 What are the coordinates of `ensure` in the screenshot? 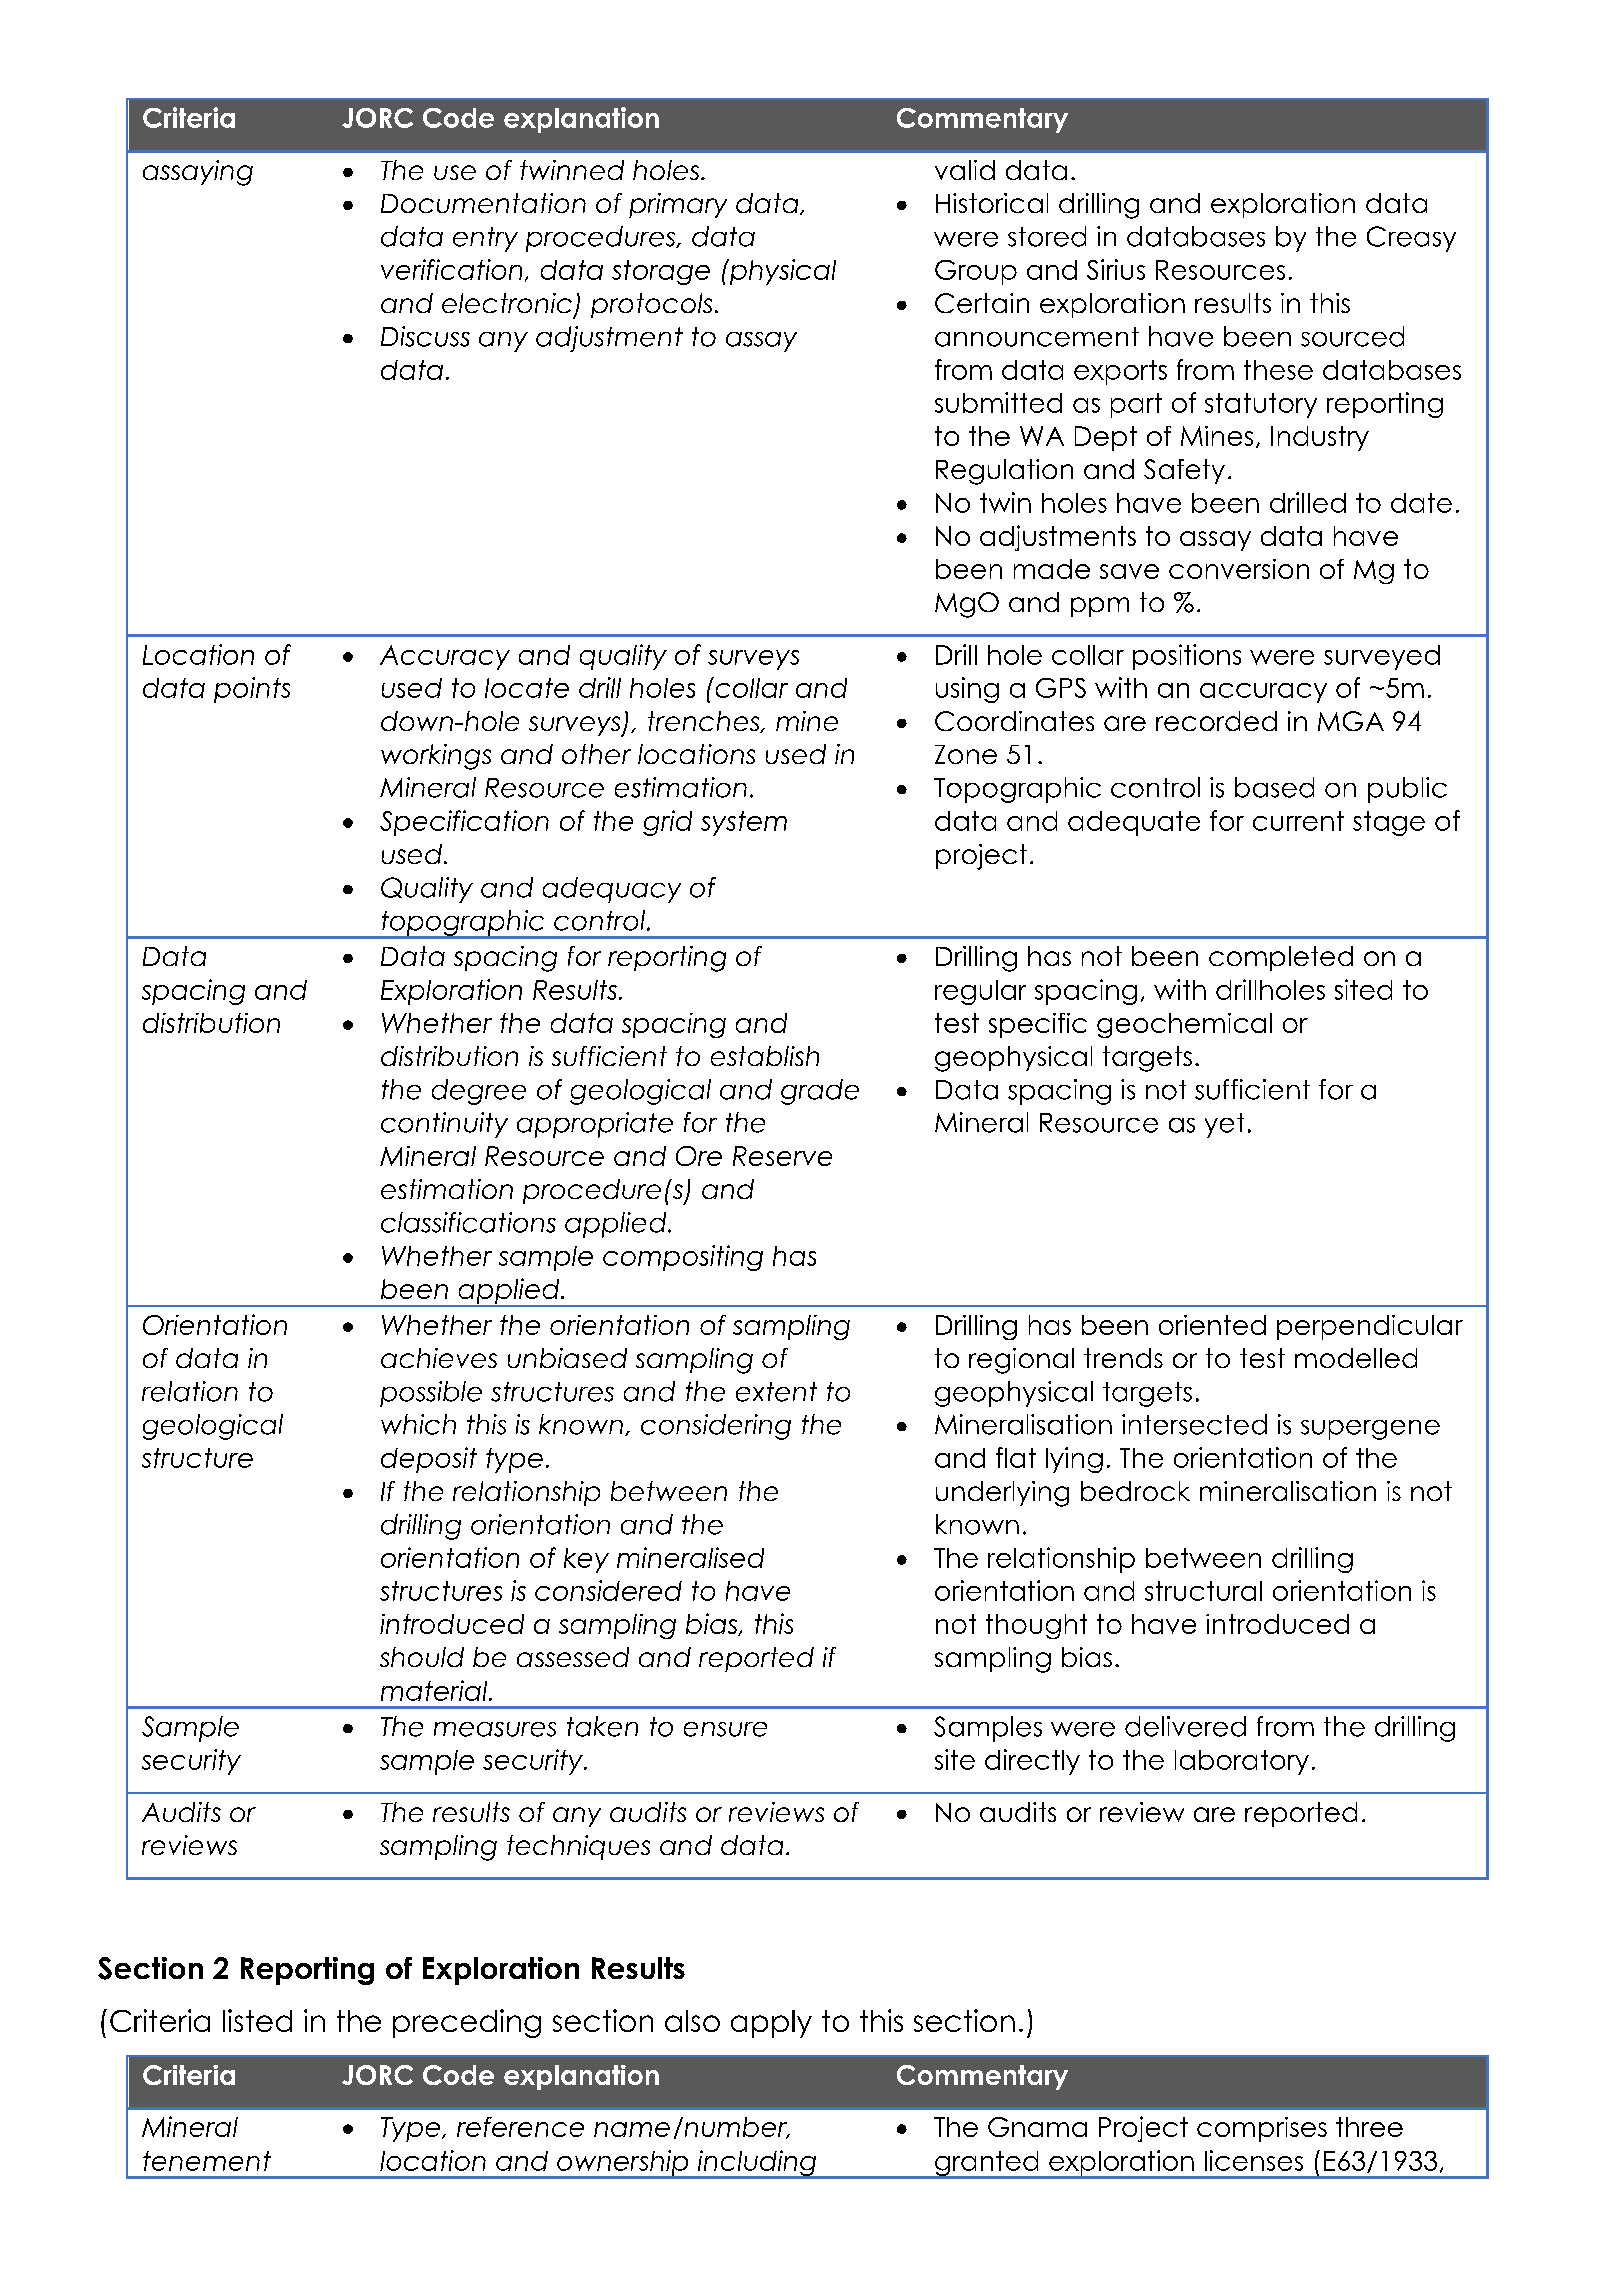 It's located at (725, 1729).
